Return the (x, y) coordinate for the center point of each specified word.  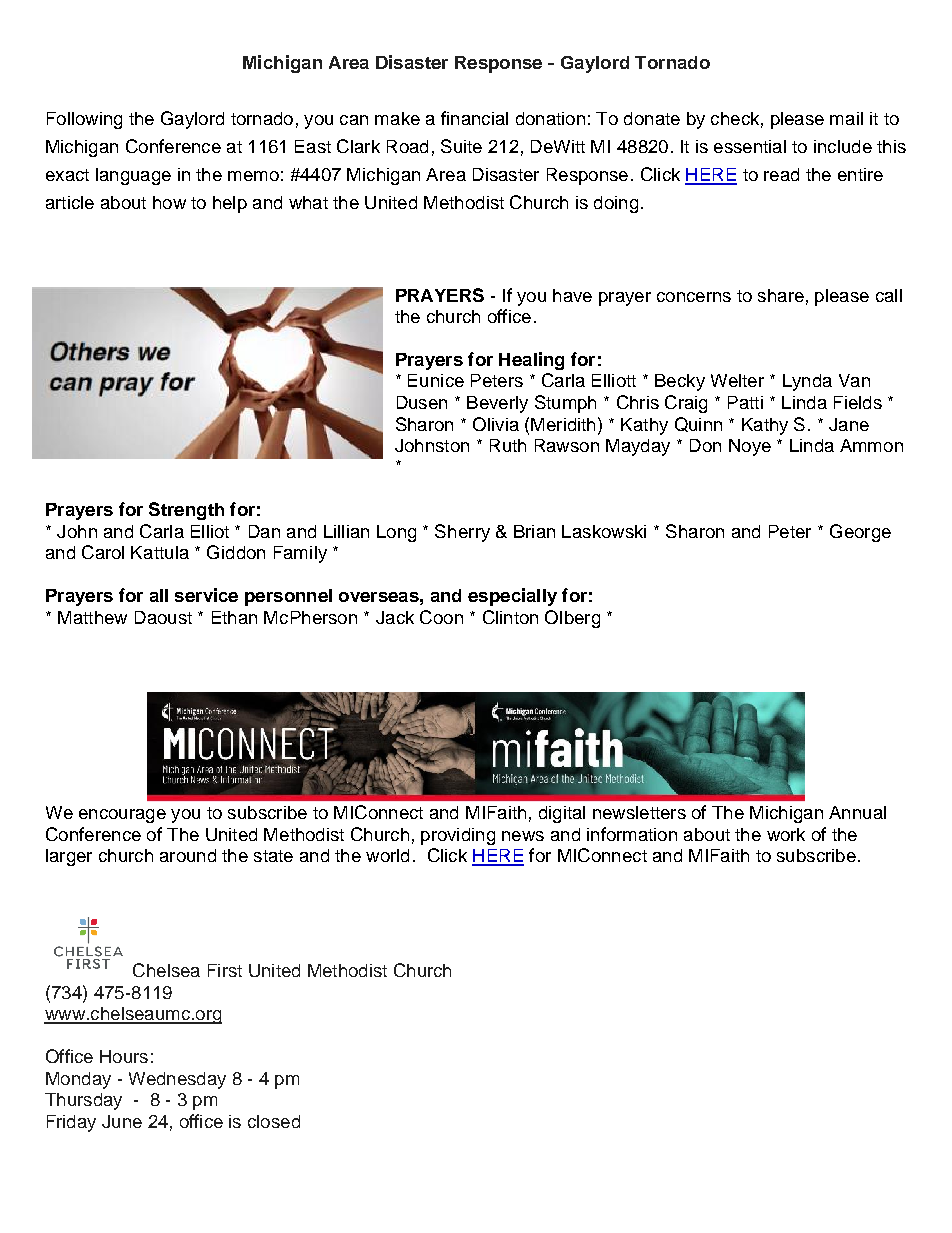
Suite (461, 146)
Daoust (163, 617)
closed (274, 1121)
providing (458, 836)
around (188, 855)
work (786, 834)
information (632, 834)
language (133, 176)
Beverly (497, 404)
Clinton (510, 617)
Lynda (807, 382)
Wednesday (177, 1080)
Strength (186, 511)
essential (750, 146)
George (860, 533)
